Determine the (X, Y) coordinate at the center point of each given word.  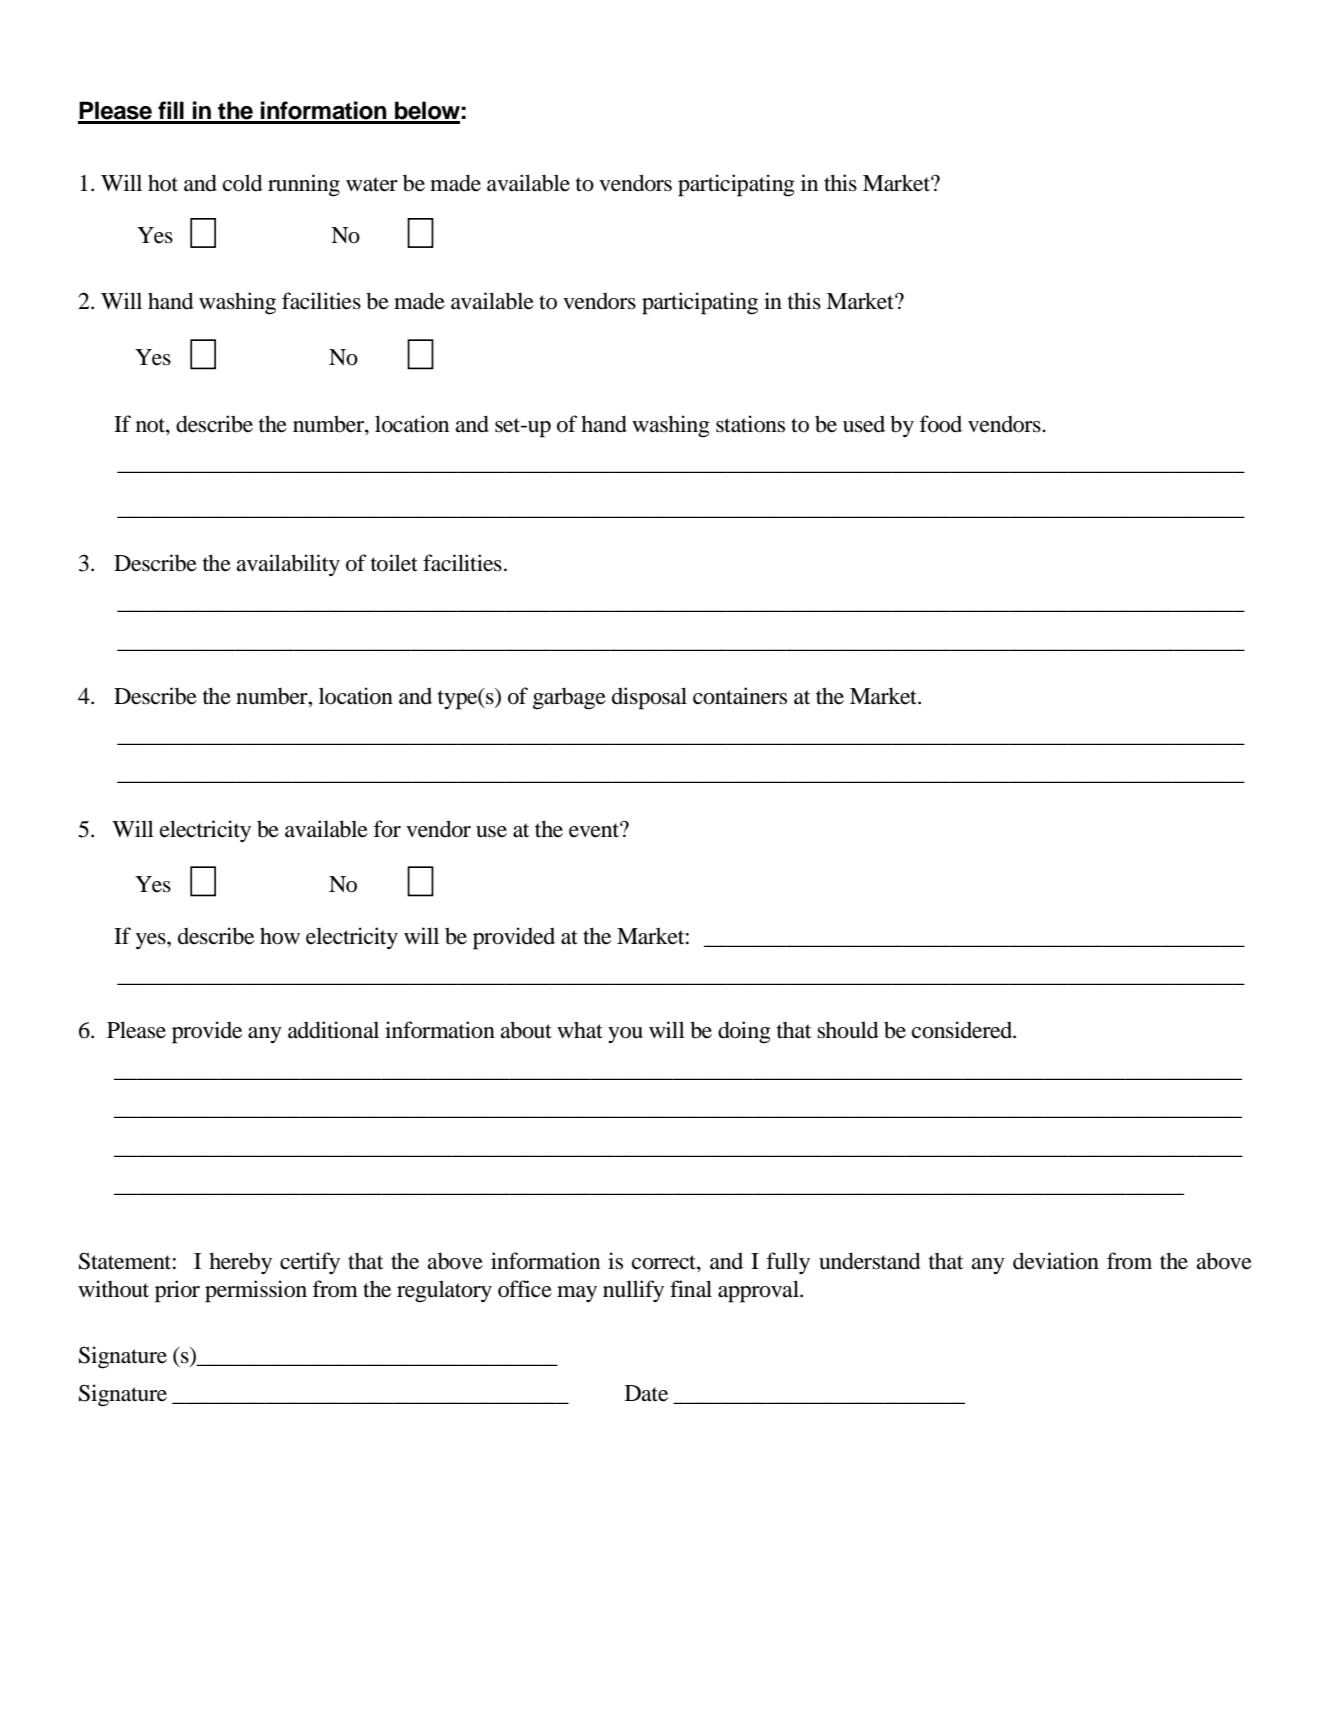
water (372, 184)
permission (256, 1291)
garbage (569, 698)
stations (750, 424)
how (280, 936)
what (580, 1029)
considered (963, 1030)
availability (288, 565)
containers (740, 696)
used (864, 424)
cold (243, 183)
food (940, 424)
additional (333, 1030)
